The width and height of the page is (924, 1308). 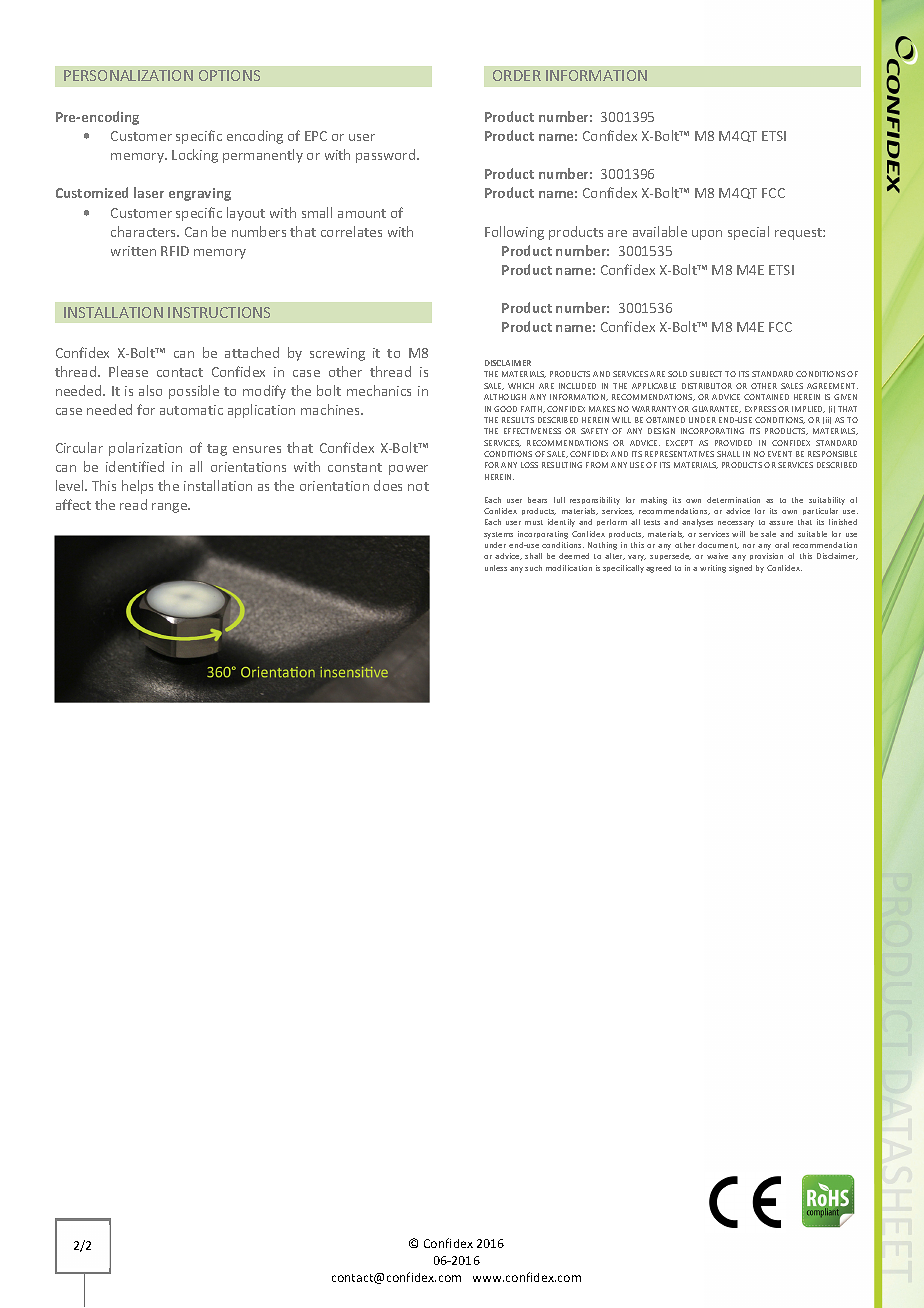 I want to click on INSTRUCTIONS, so click(x=219, y=312).
